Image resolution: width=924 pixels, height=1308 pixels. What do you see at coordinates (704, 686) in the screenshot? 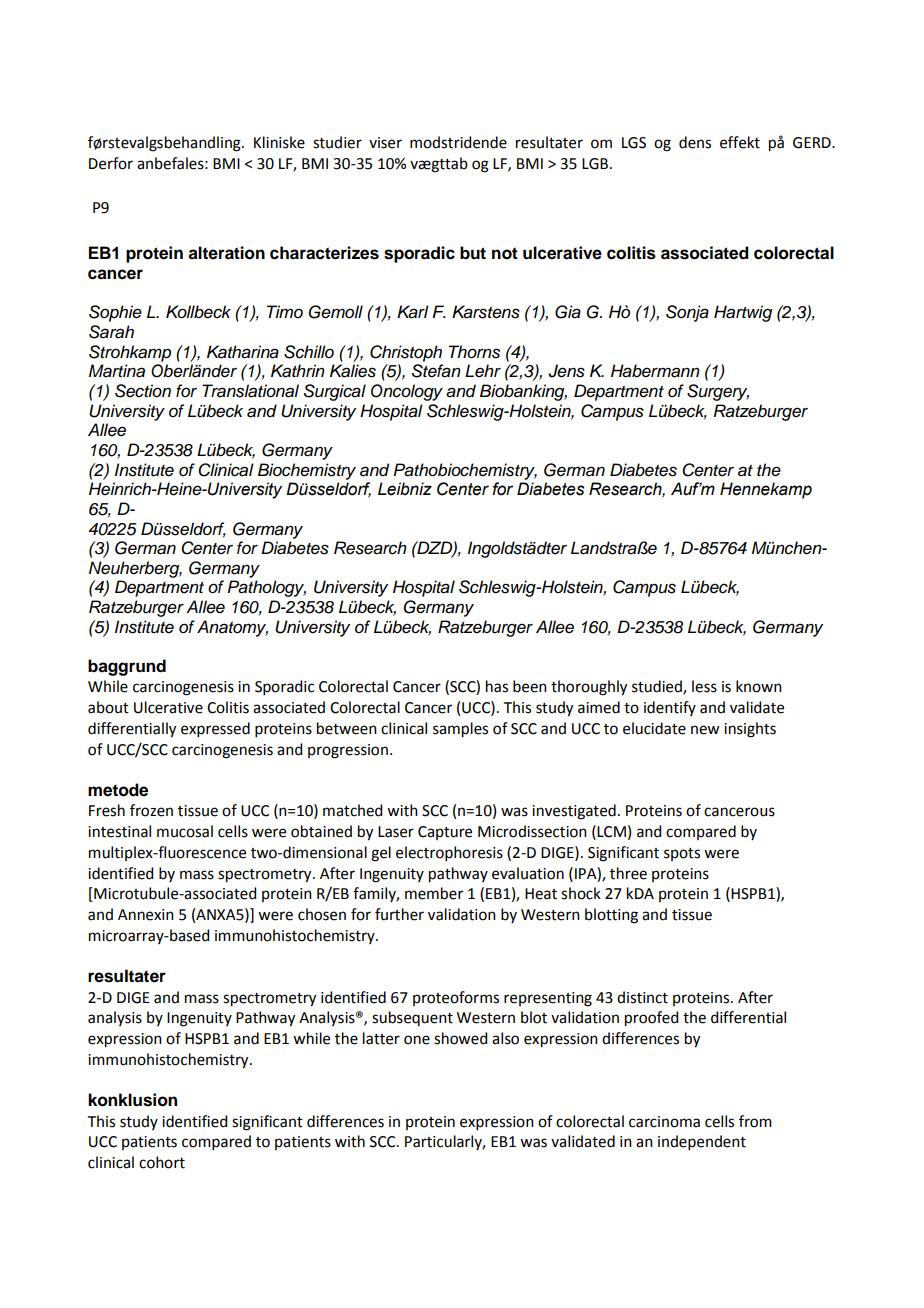
I see `less` at bounding box center [704, 686].
